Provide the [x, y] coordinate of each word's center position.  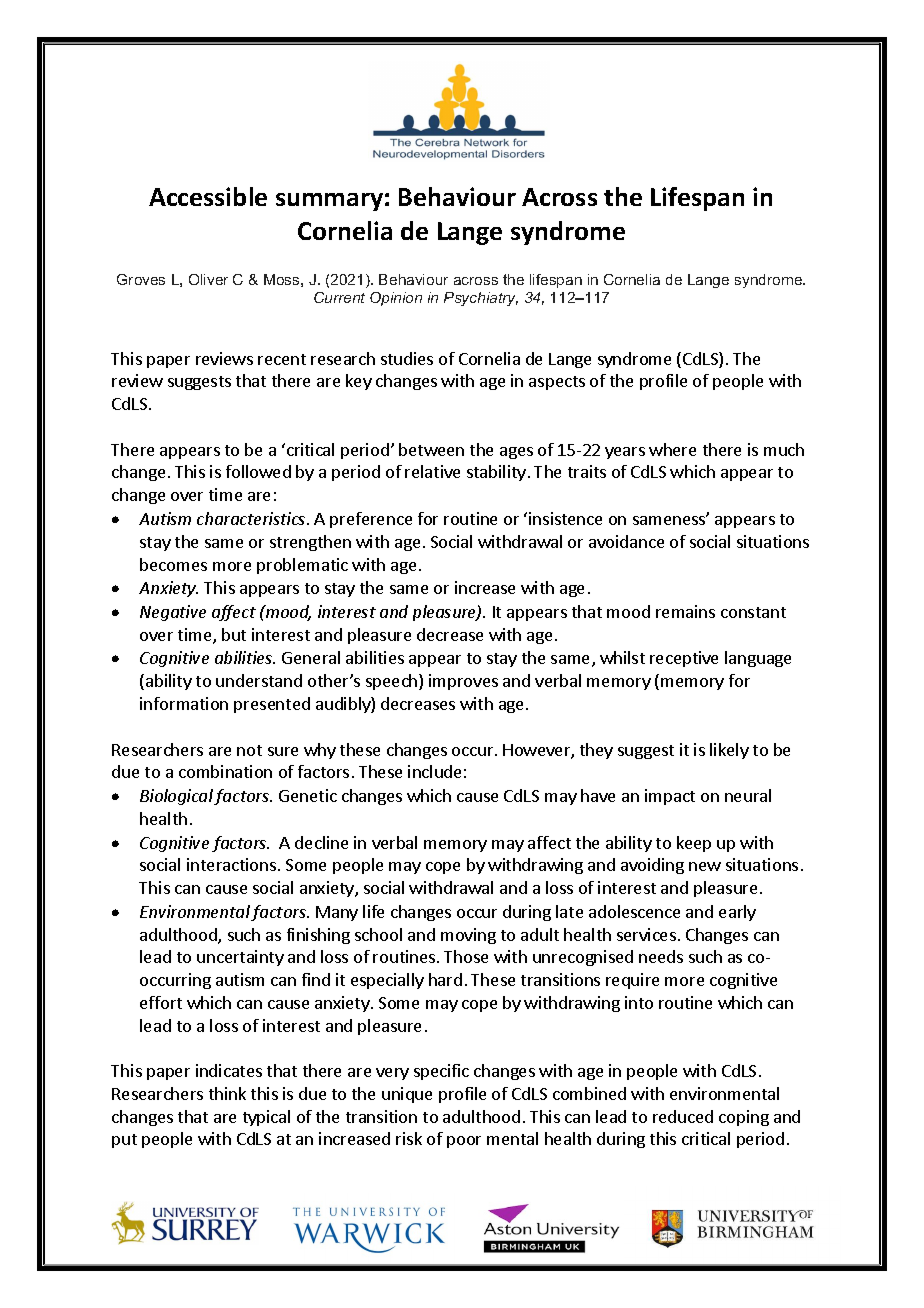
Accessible [208, 196]
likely [729, 751]
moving [468, 936]
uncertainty [240, 958]
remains [685, 611]
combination [225, 771]
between [431, 449]
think [227, 1093]
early [737, 913]
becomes [173, 564]
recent [282, 359]
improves [463, 682]
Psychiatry [481, 299]
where [672, 449]
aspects [557, 383]
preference [371, 520]
